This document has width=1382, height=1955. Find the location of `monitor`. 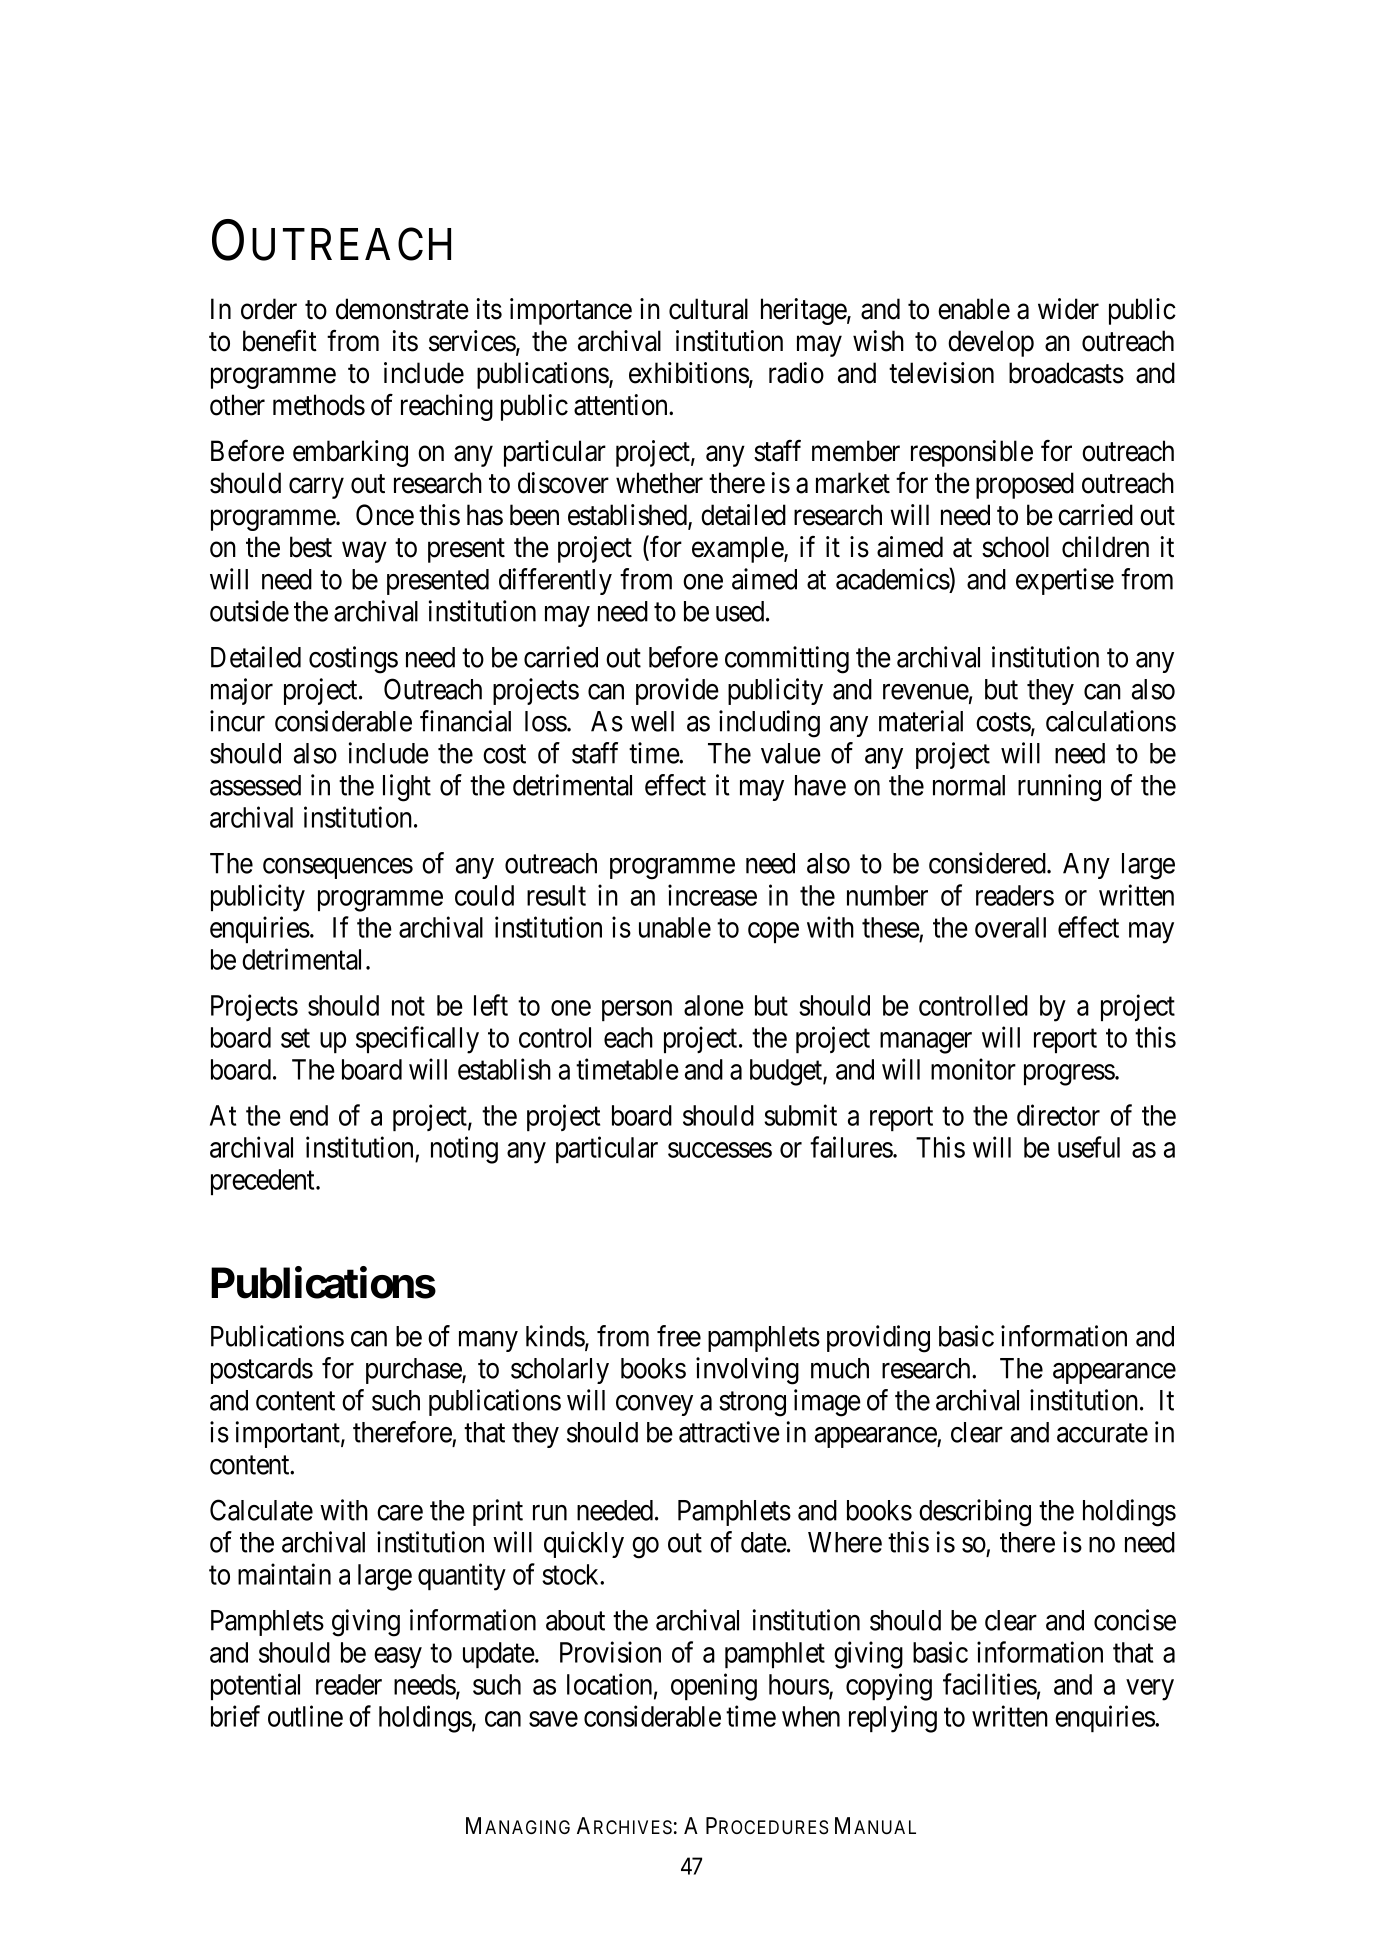

monitor is located at coordinates (973, 1069).
